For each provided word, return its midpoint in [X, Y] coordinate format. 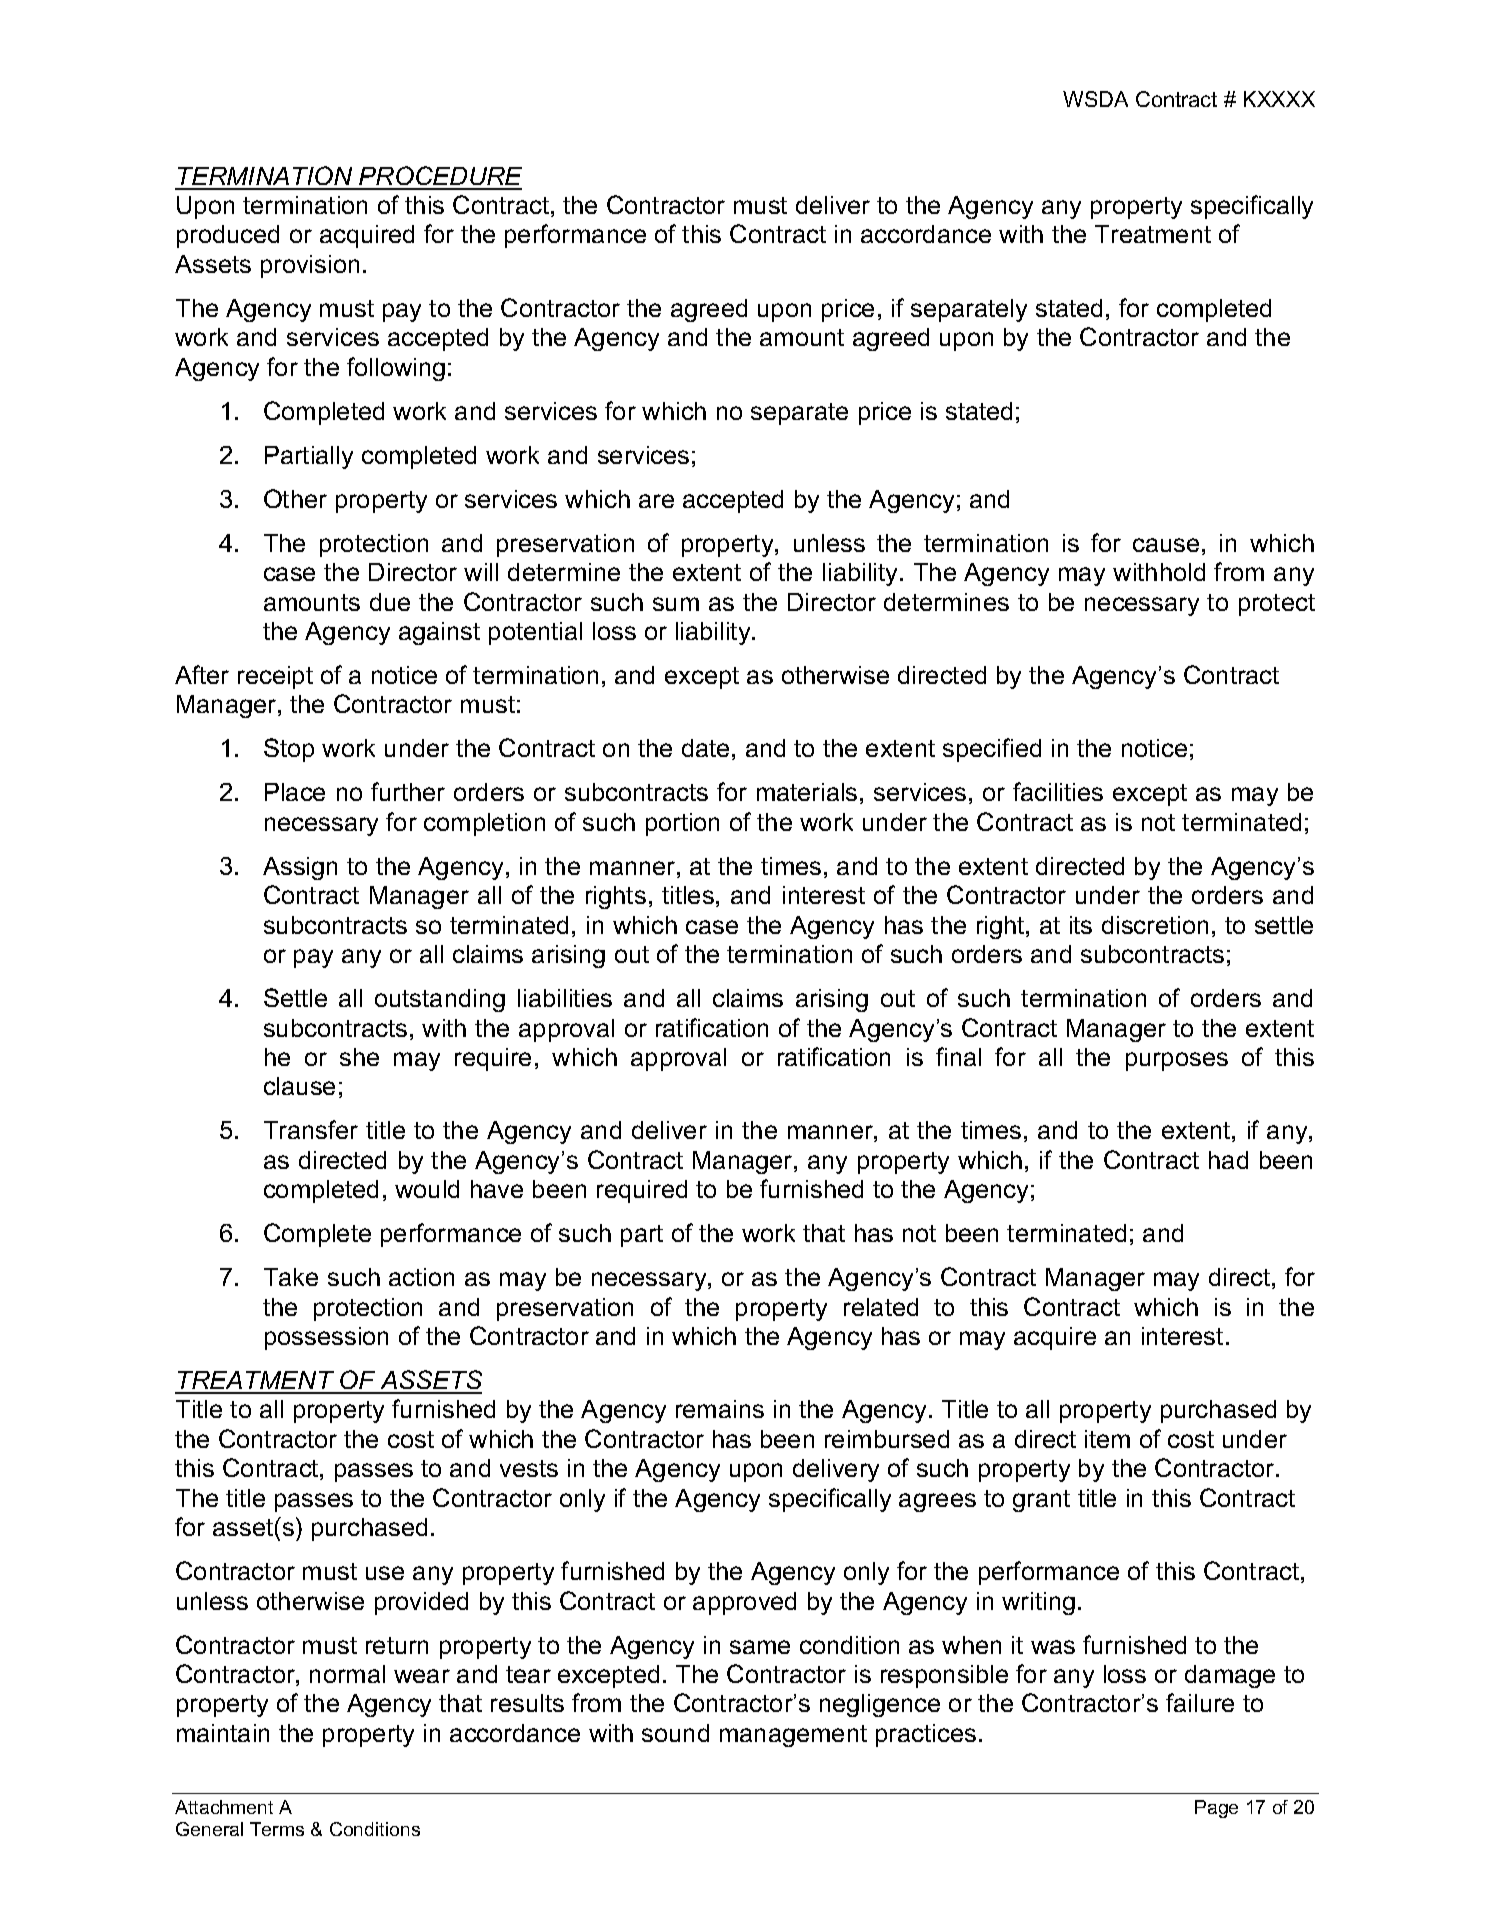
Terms [277, 1829]
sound [675, 1733]
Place [295, 792]
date [705, 748]
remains [720, 1409]
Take [291, 1277]
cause [1166, 545]
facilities [1058, 791]
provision [310, 266]
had [1228, 1160]
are [656, 501]
